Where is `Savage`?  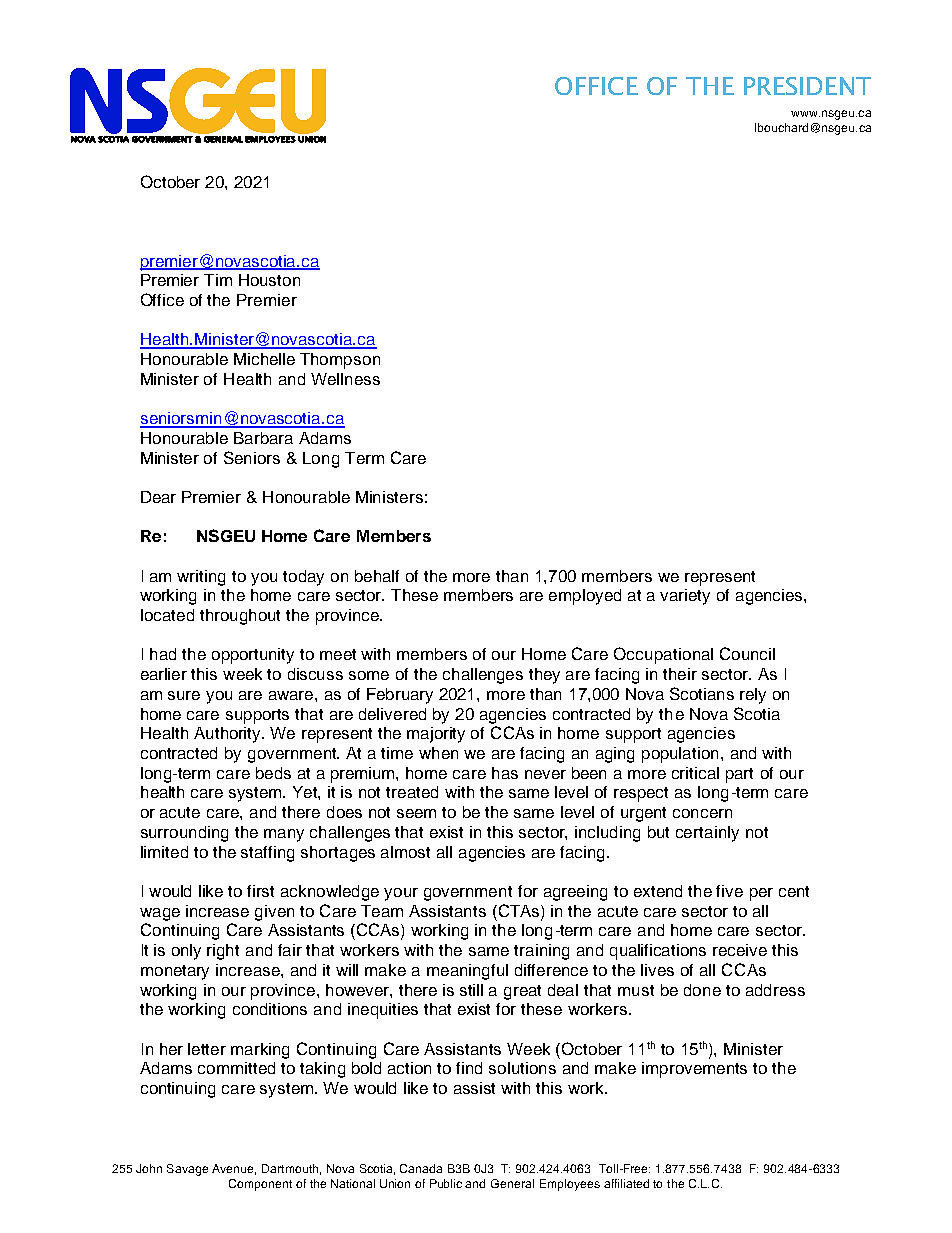 Savage is located at coordinates (187, 1170).
